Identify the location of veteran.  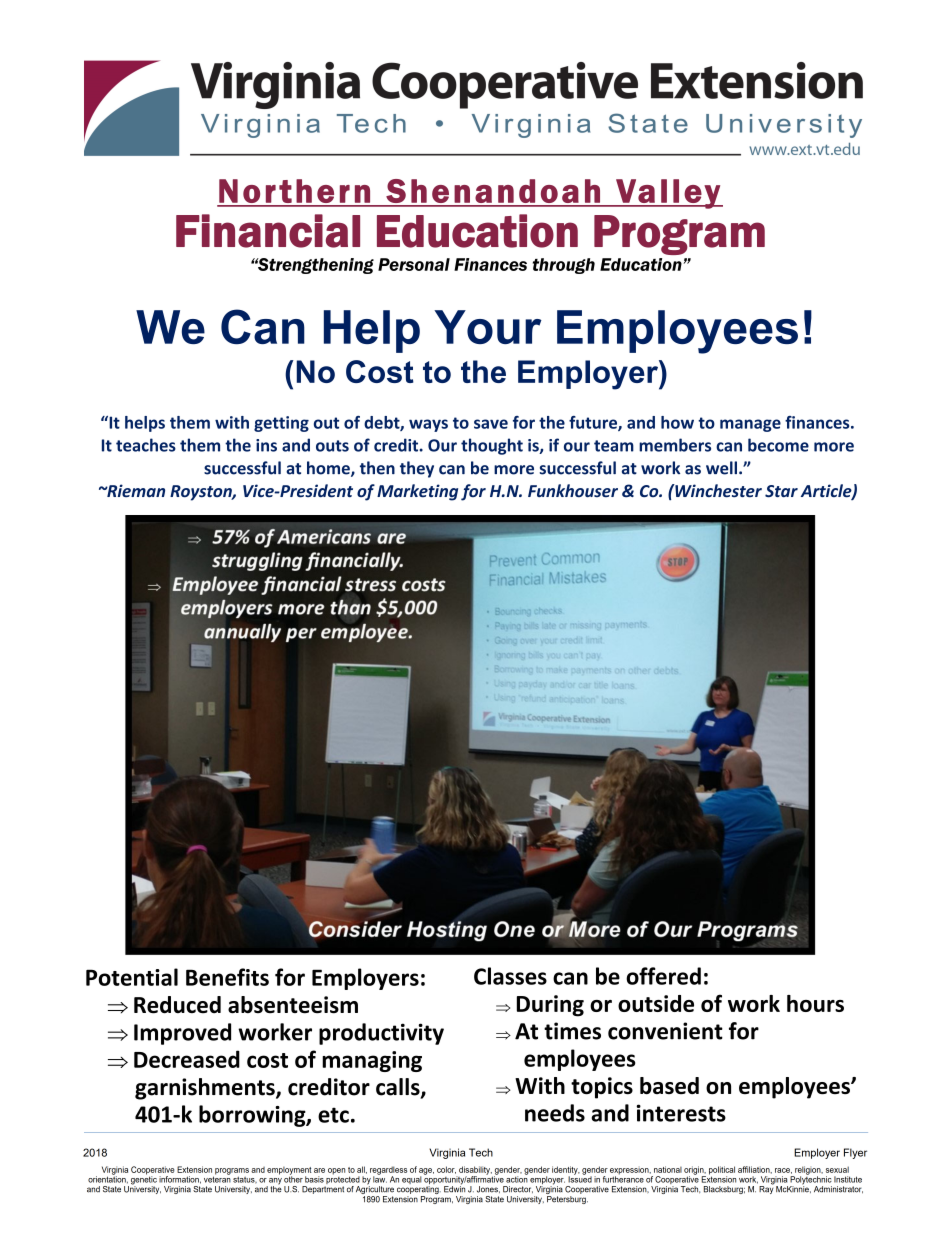
(217, 1178).
